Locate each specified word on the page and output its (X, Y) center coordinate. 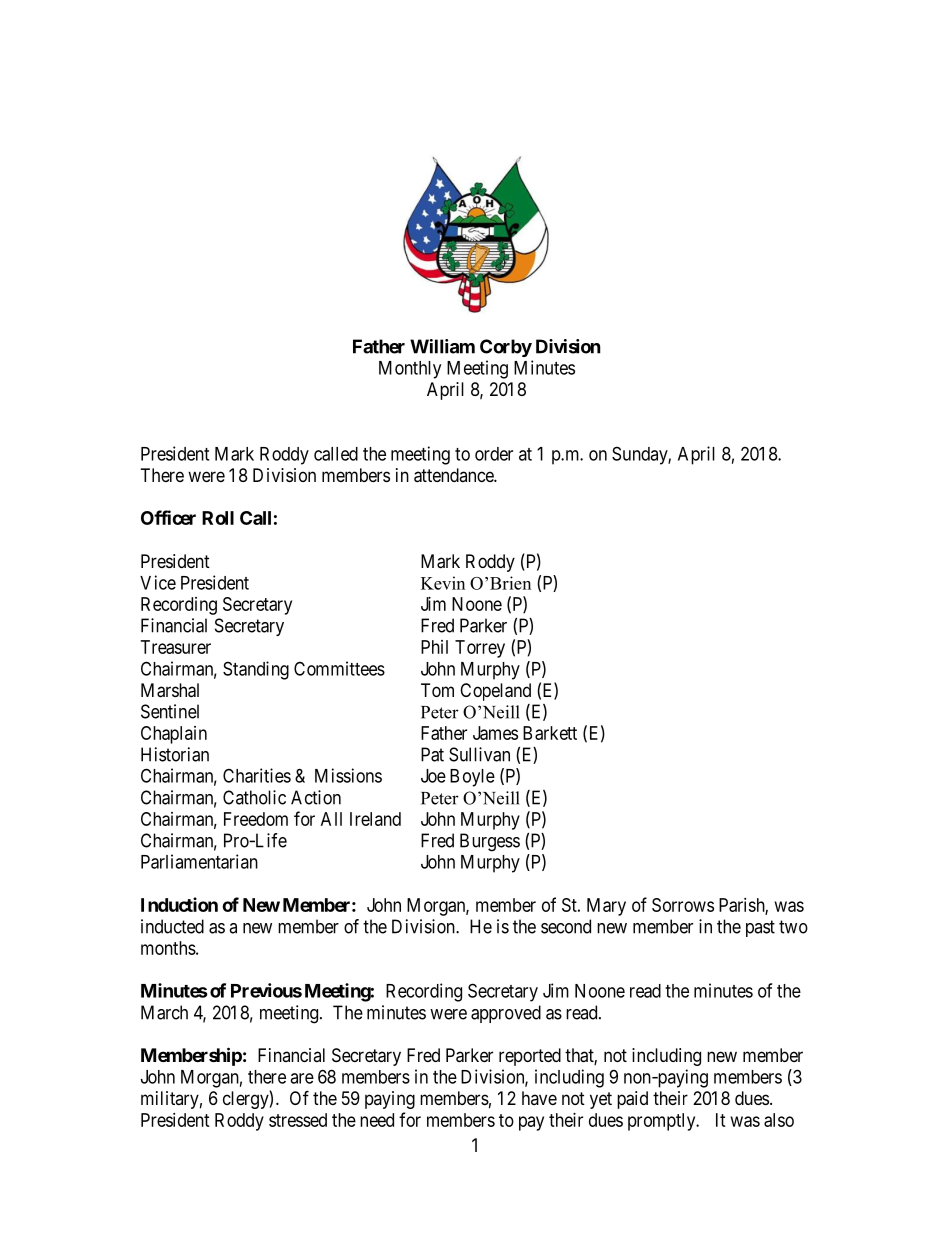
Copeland (495, 692)
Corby (506, 348)
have (539, 1098)
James (495, 733)
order (494, 454)
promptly (663, 1122)
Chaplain (174, 735)
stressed (298, 1120)
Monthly (410, 370)
